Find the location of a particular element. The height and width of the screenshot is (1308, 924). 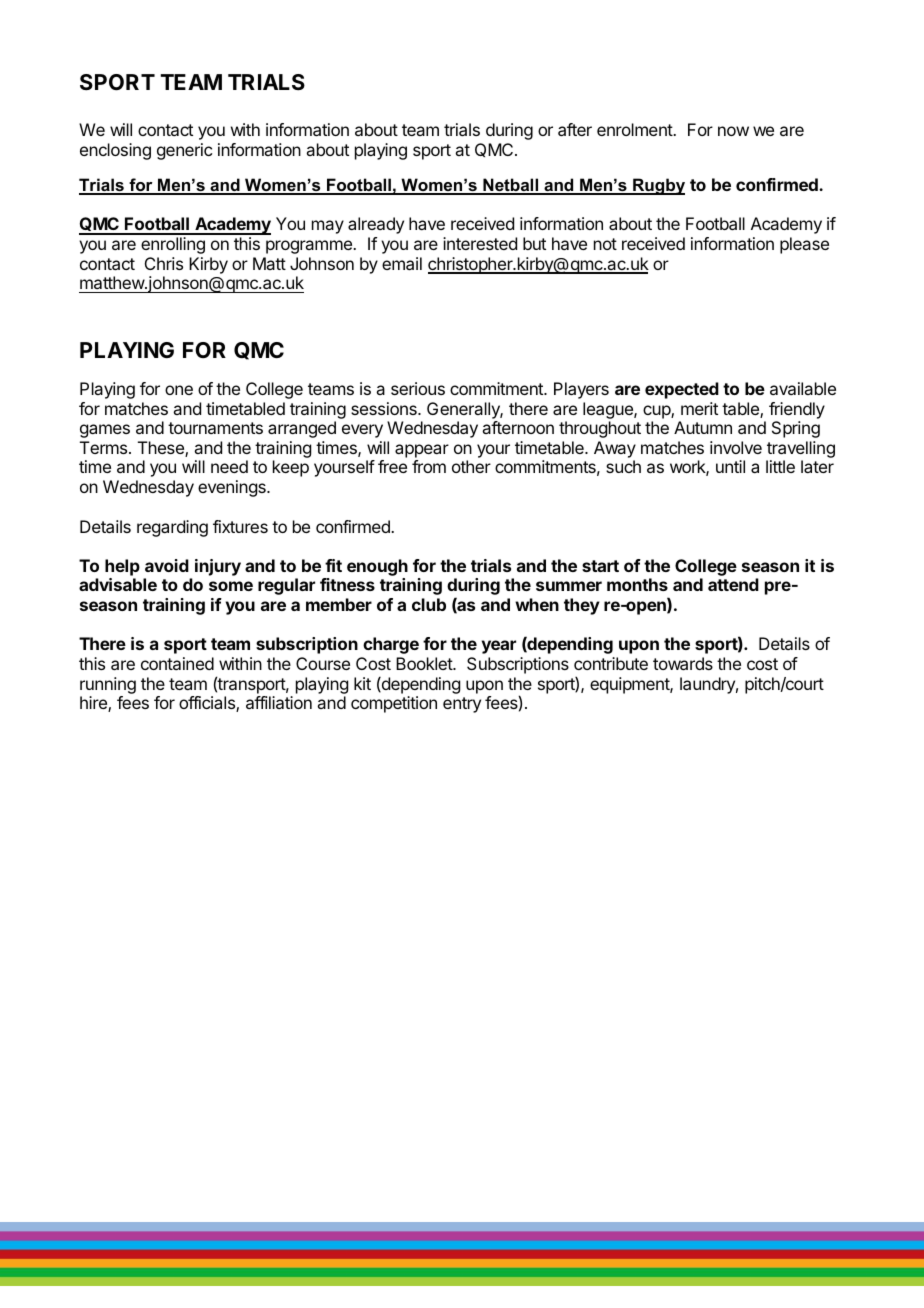

enough is located at coordinates (377, 567).
